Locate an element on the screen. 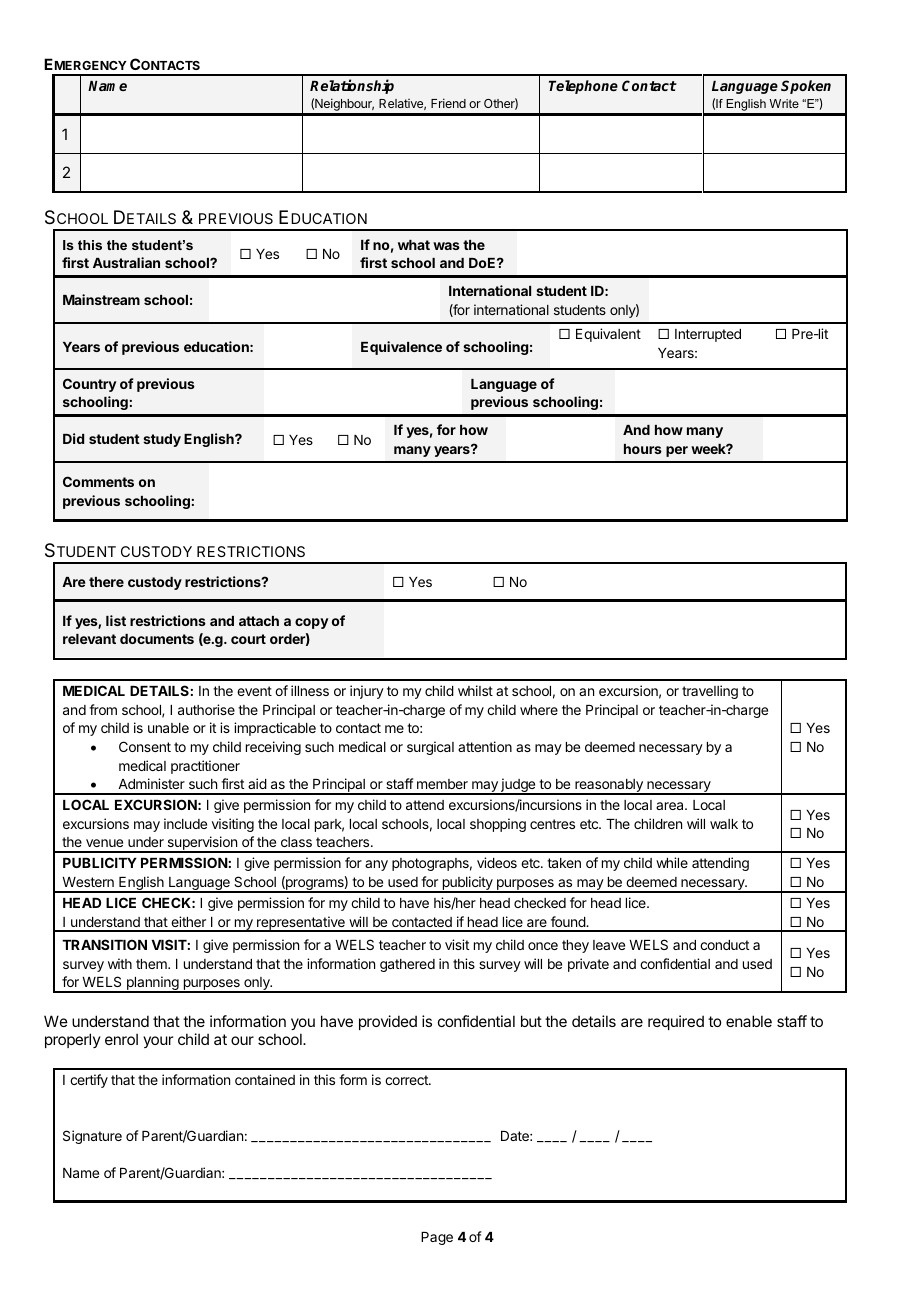 This screenshot has height=1308, width=924. Page is located at coordinates (437, 1238).
